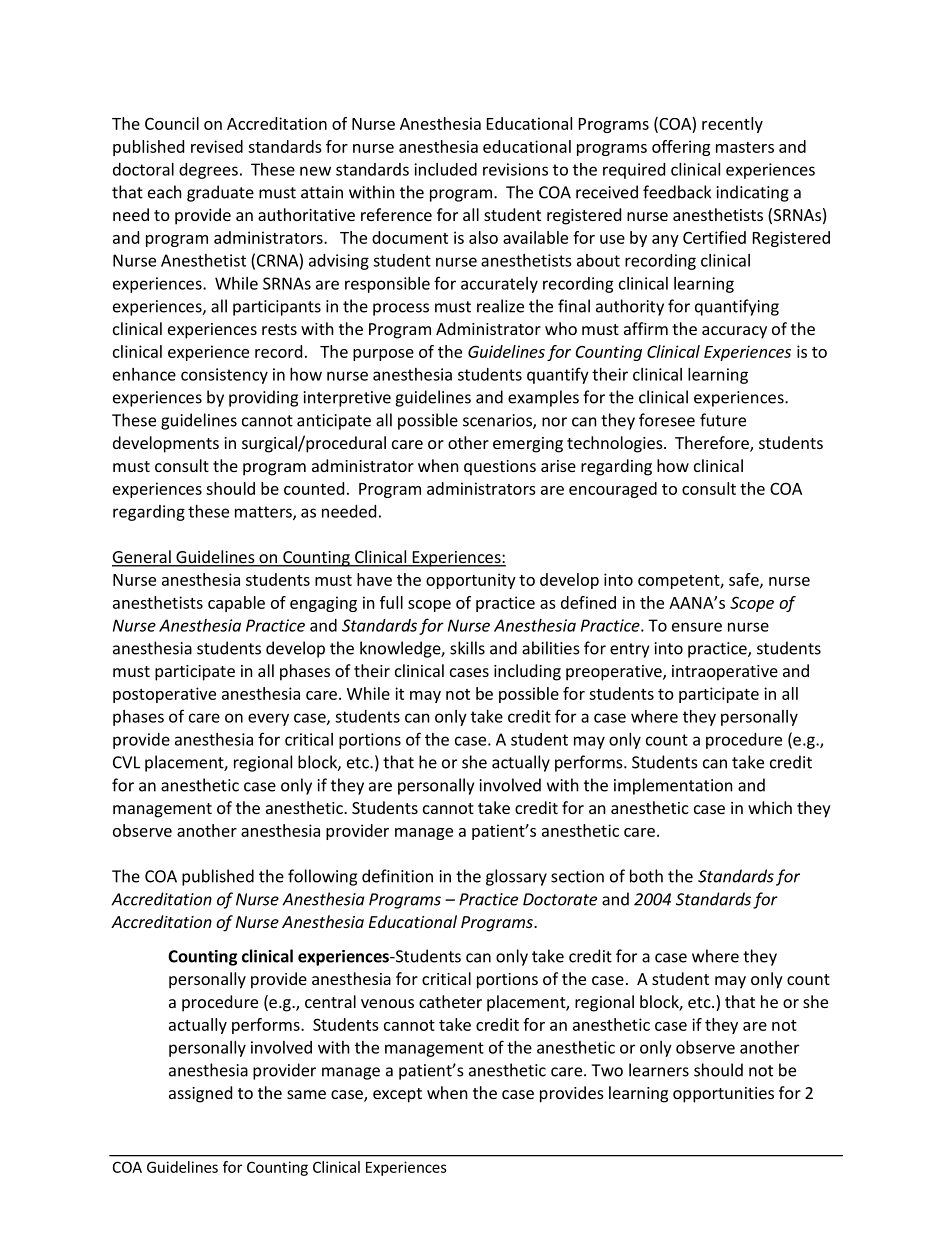 This image has height=1233, width=952. What do you see at coordinates (681, 148) in the image?
I see `offering` at bounding box center [681, 148].
